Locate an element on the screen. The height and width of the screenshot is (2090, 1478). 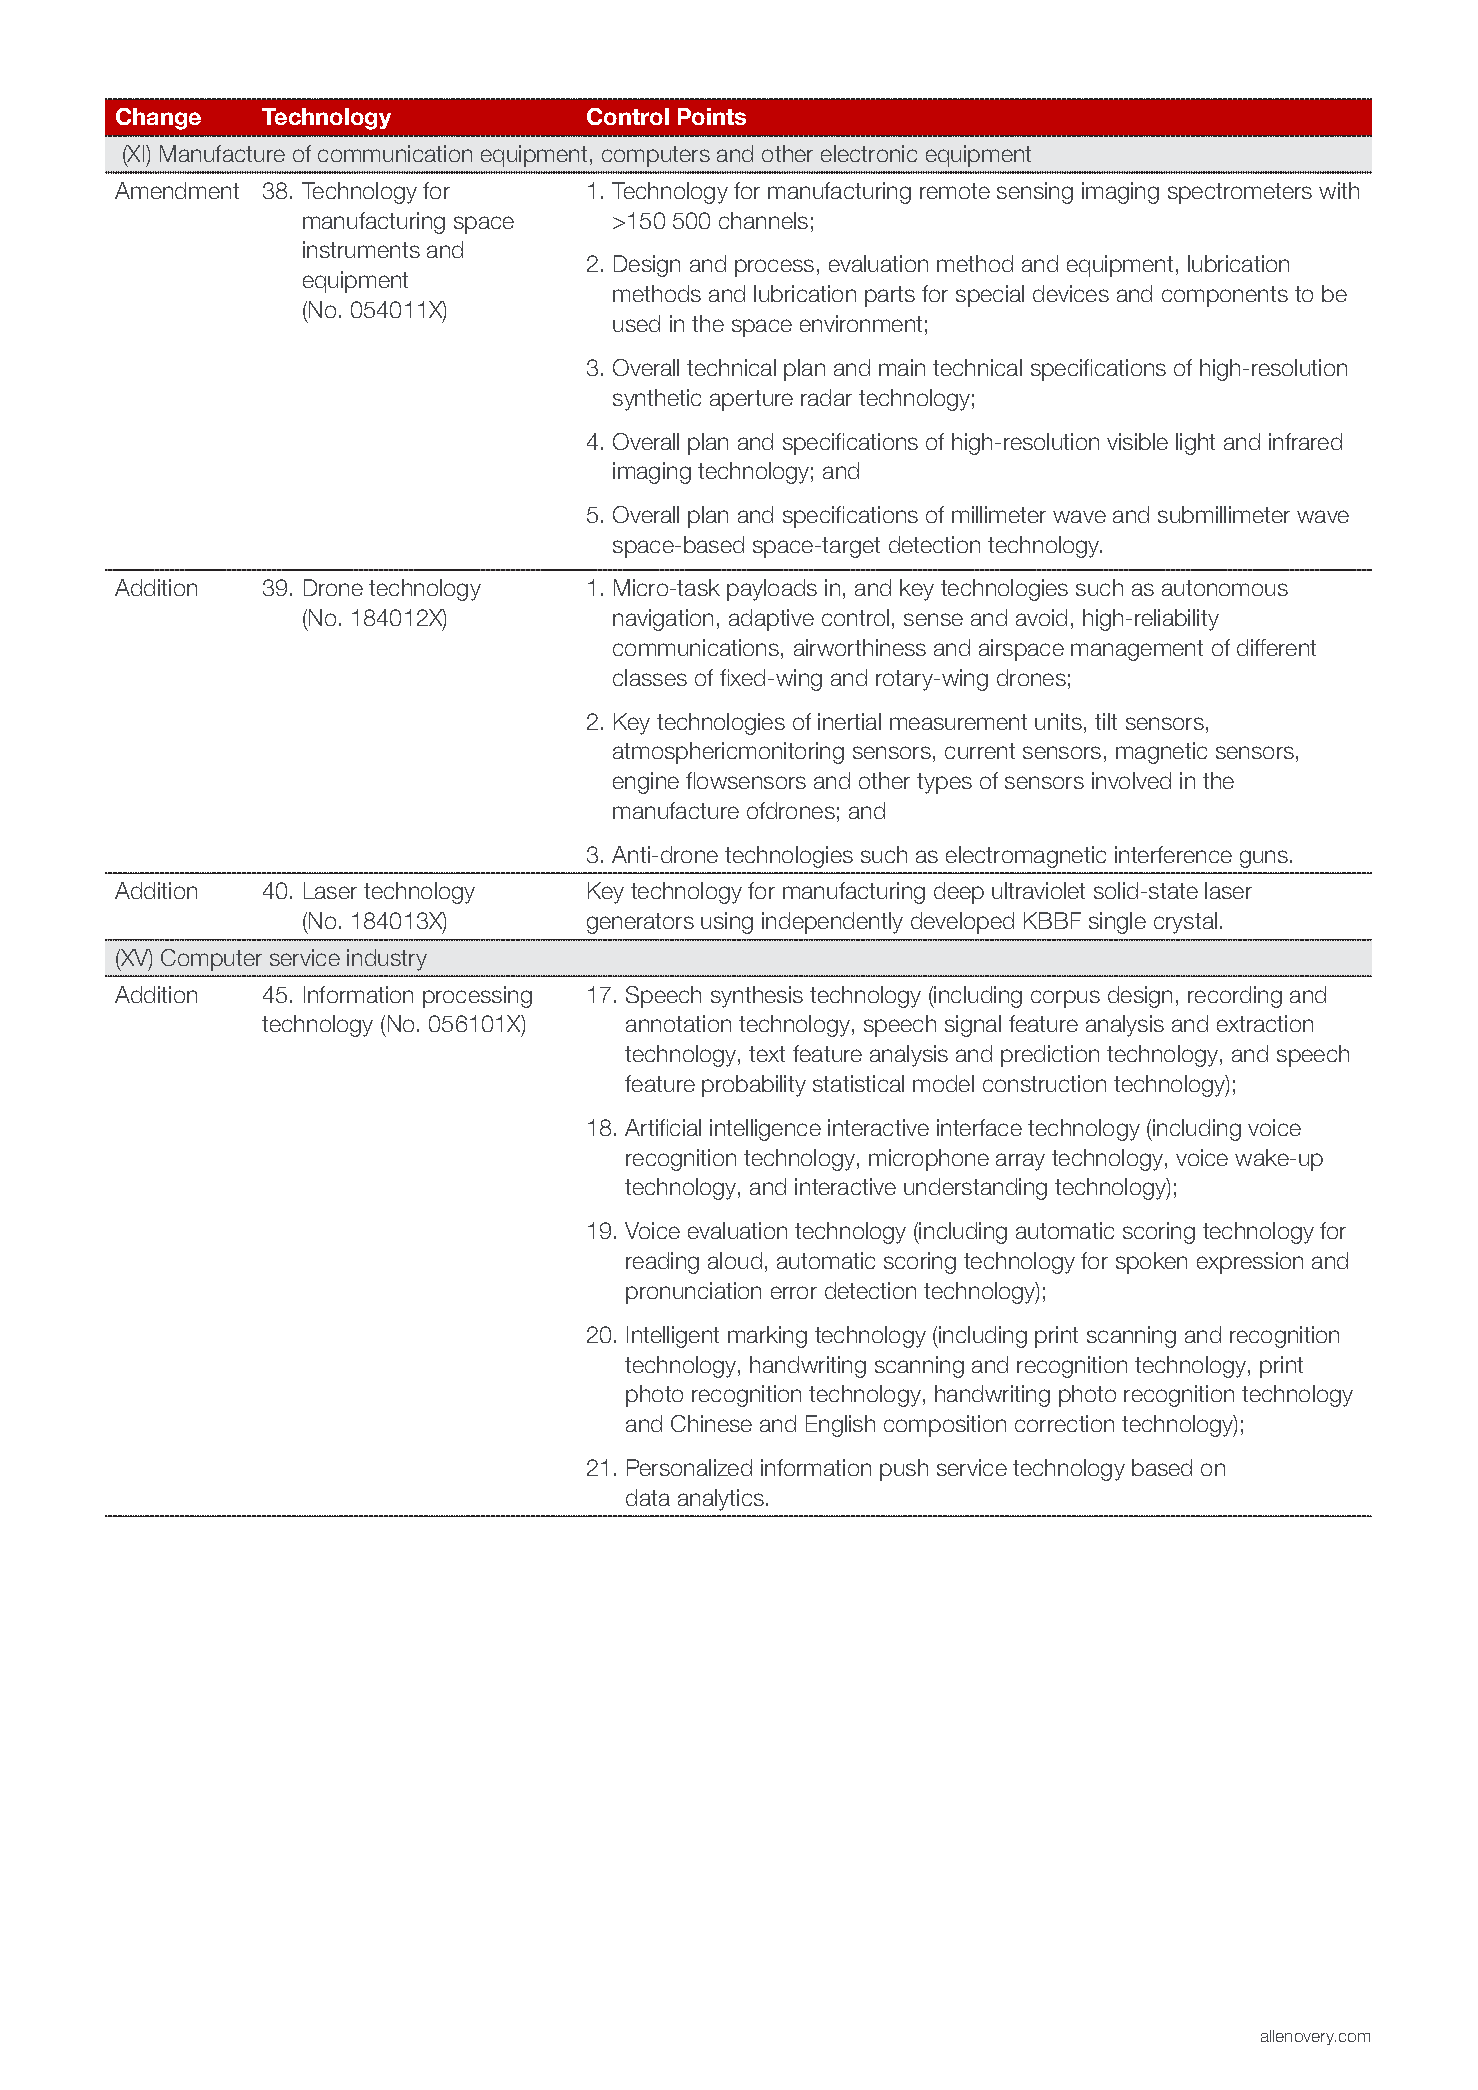
data is located at coordinates (648, 1497).
